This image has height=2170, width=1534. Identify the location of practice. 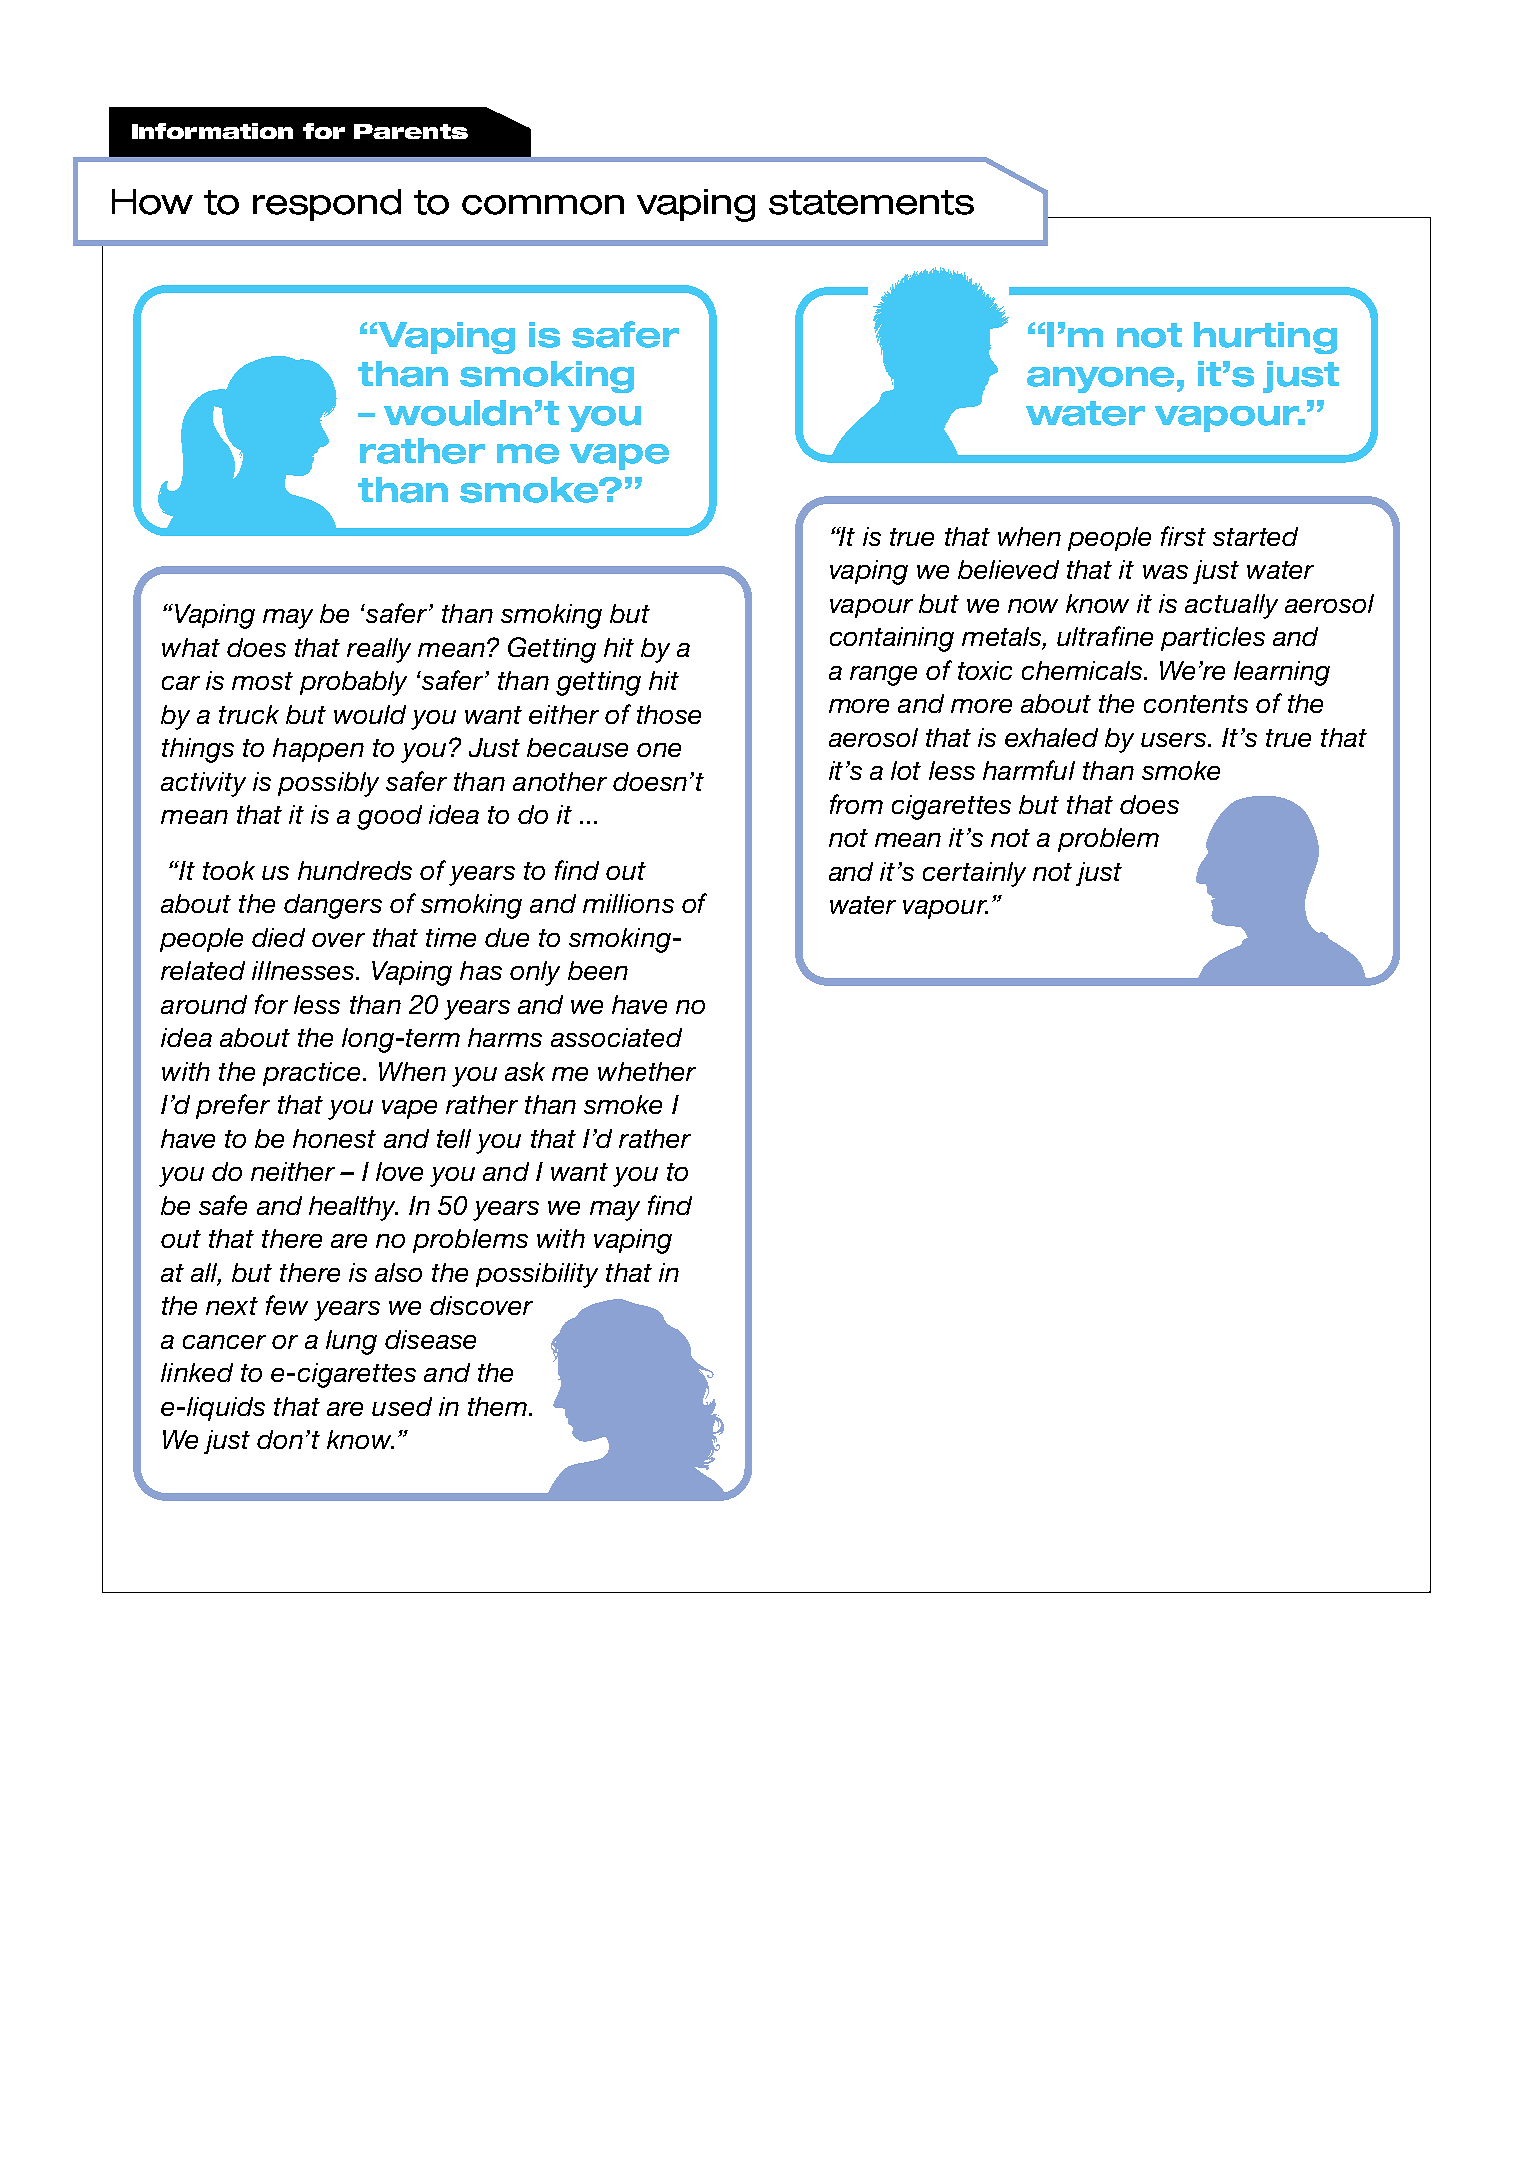
(311, 1074).
